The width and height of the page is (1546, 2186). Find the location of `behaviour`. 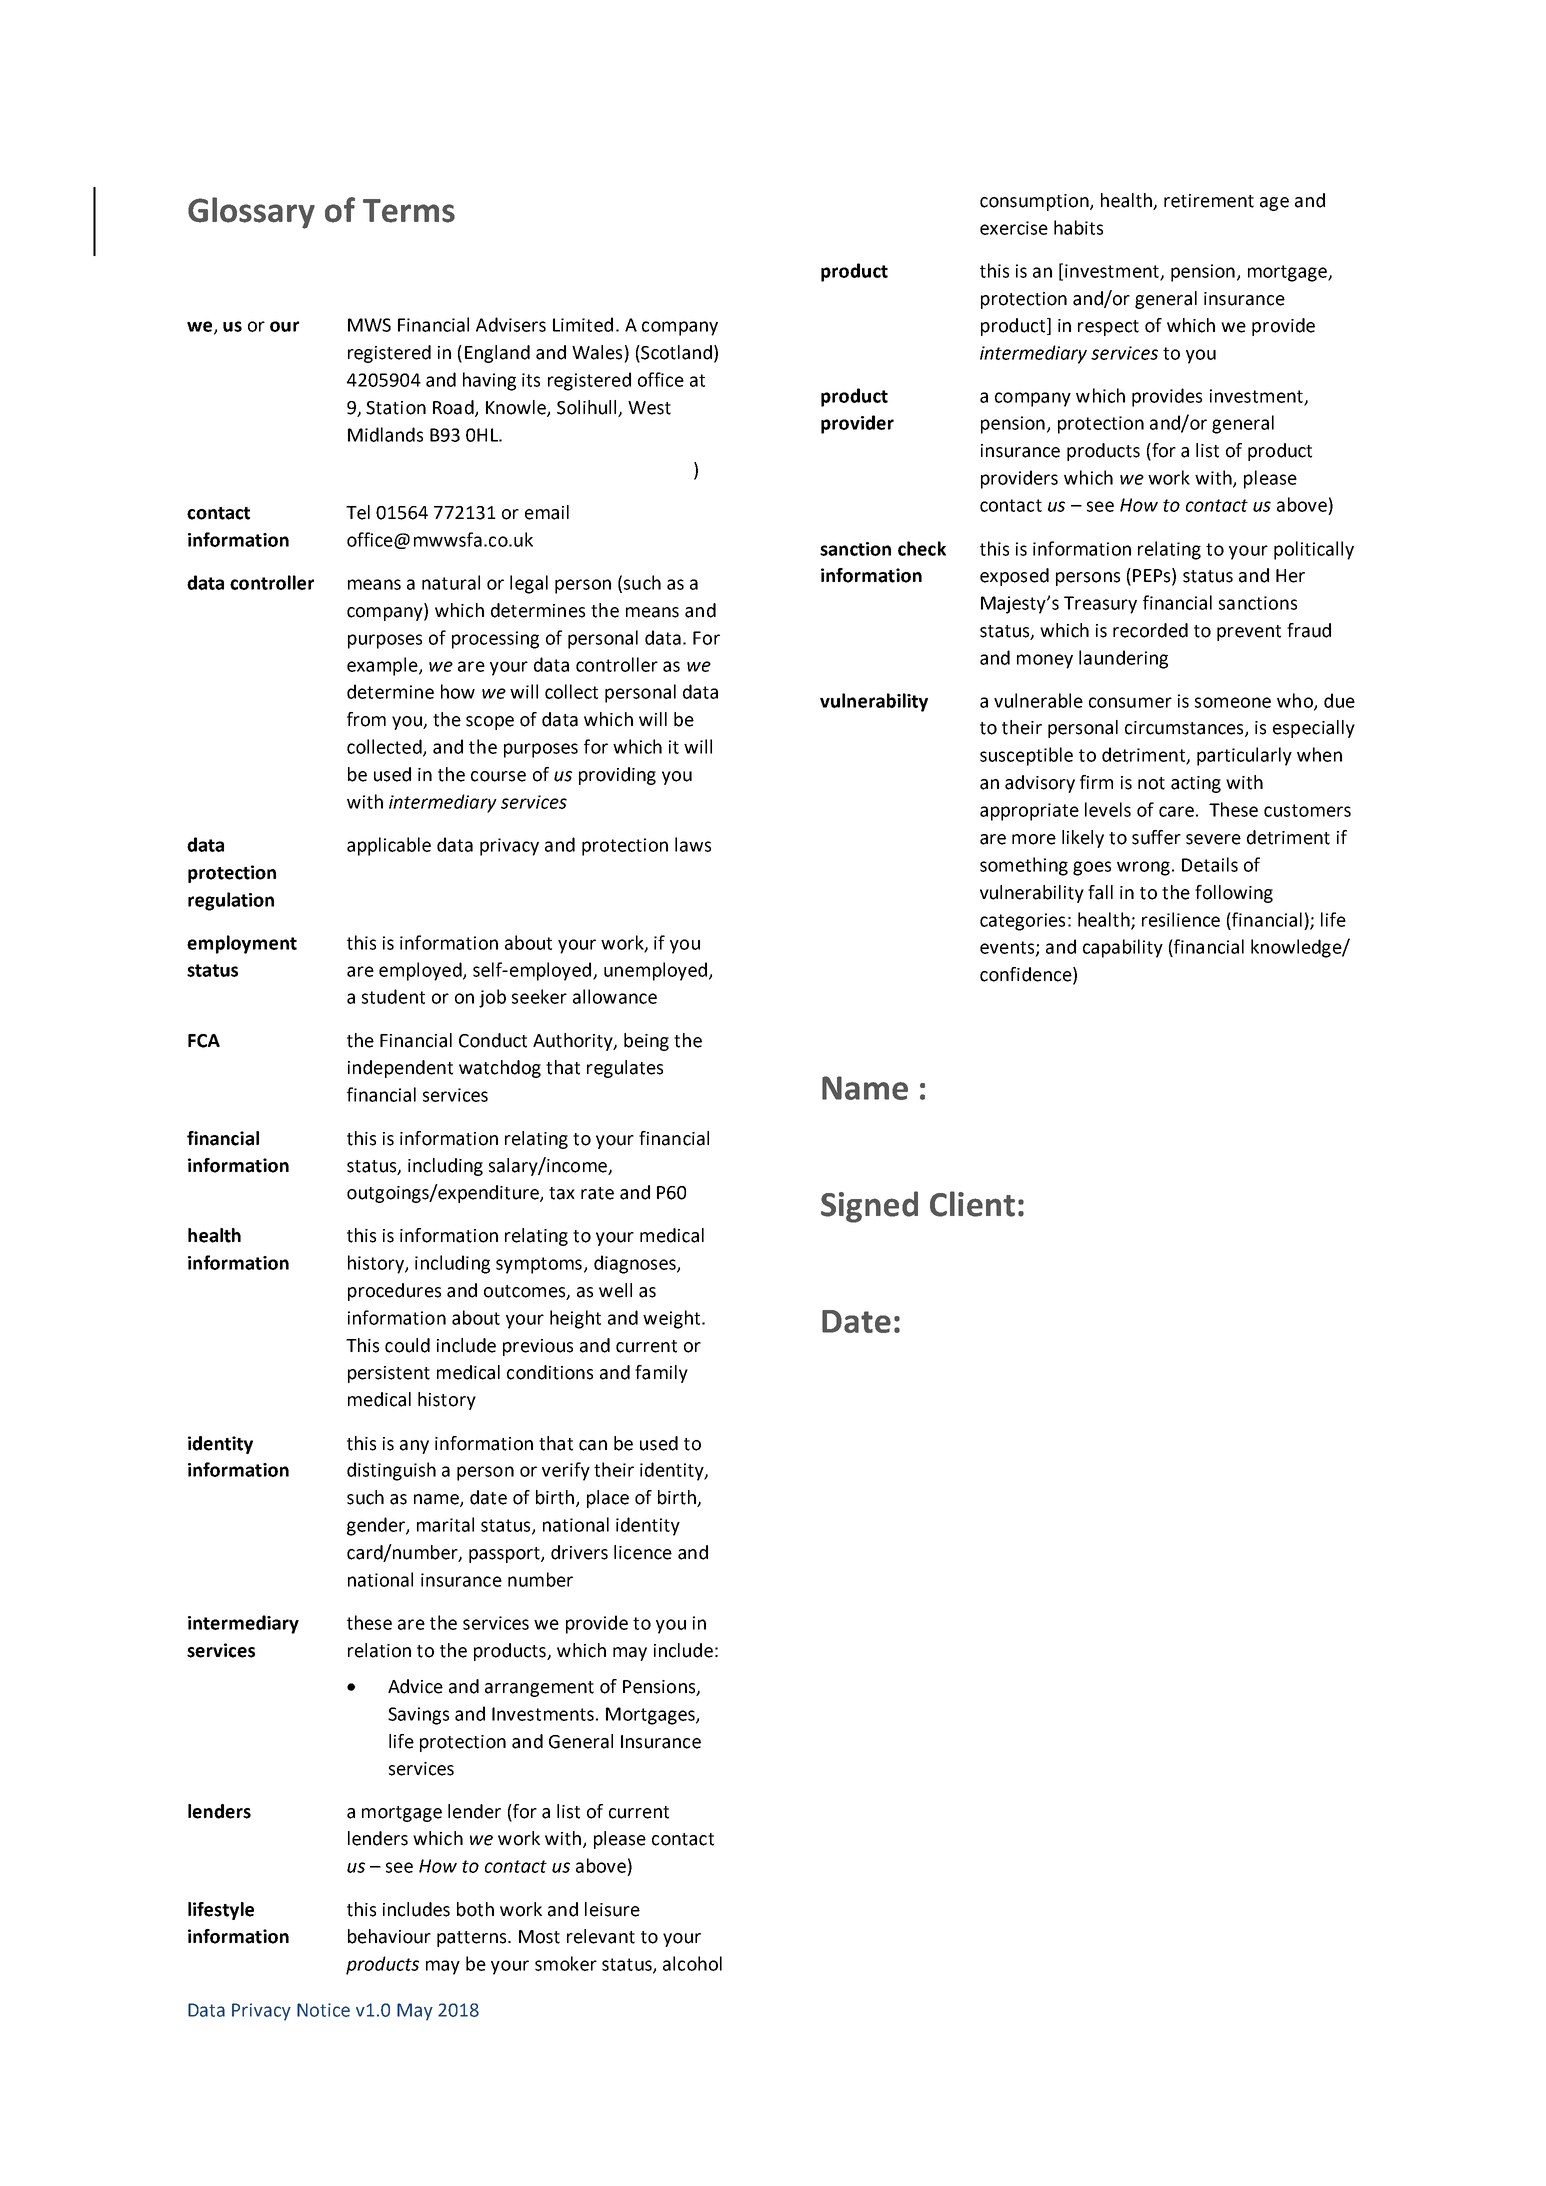

behaviour is located at coordinates (389, 1936).
